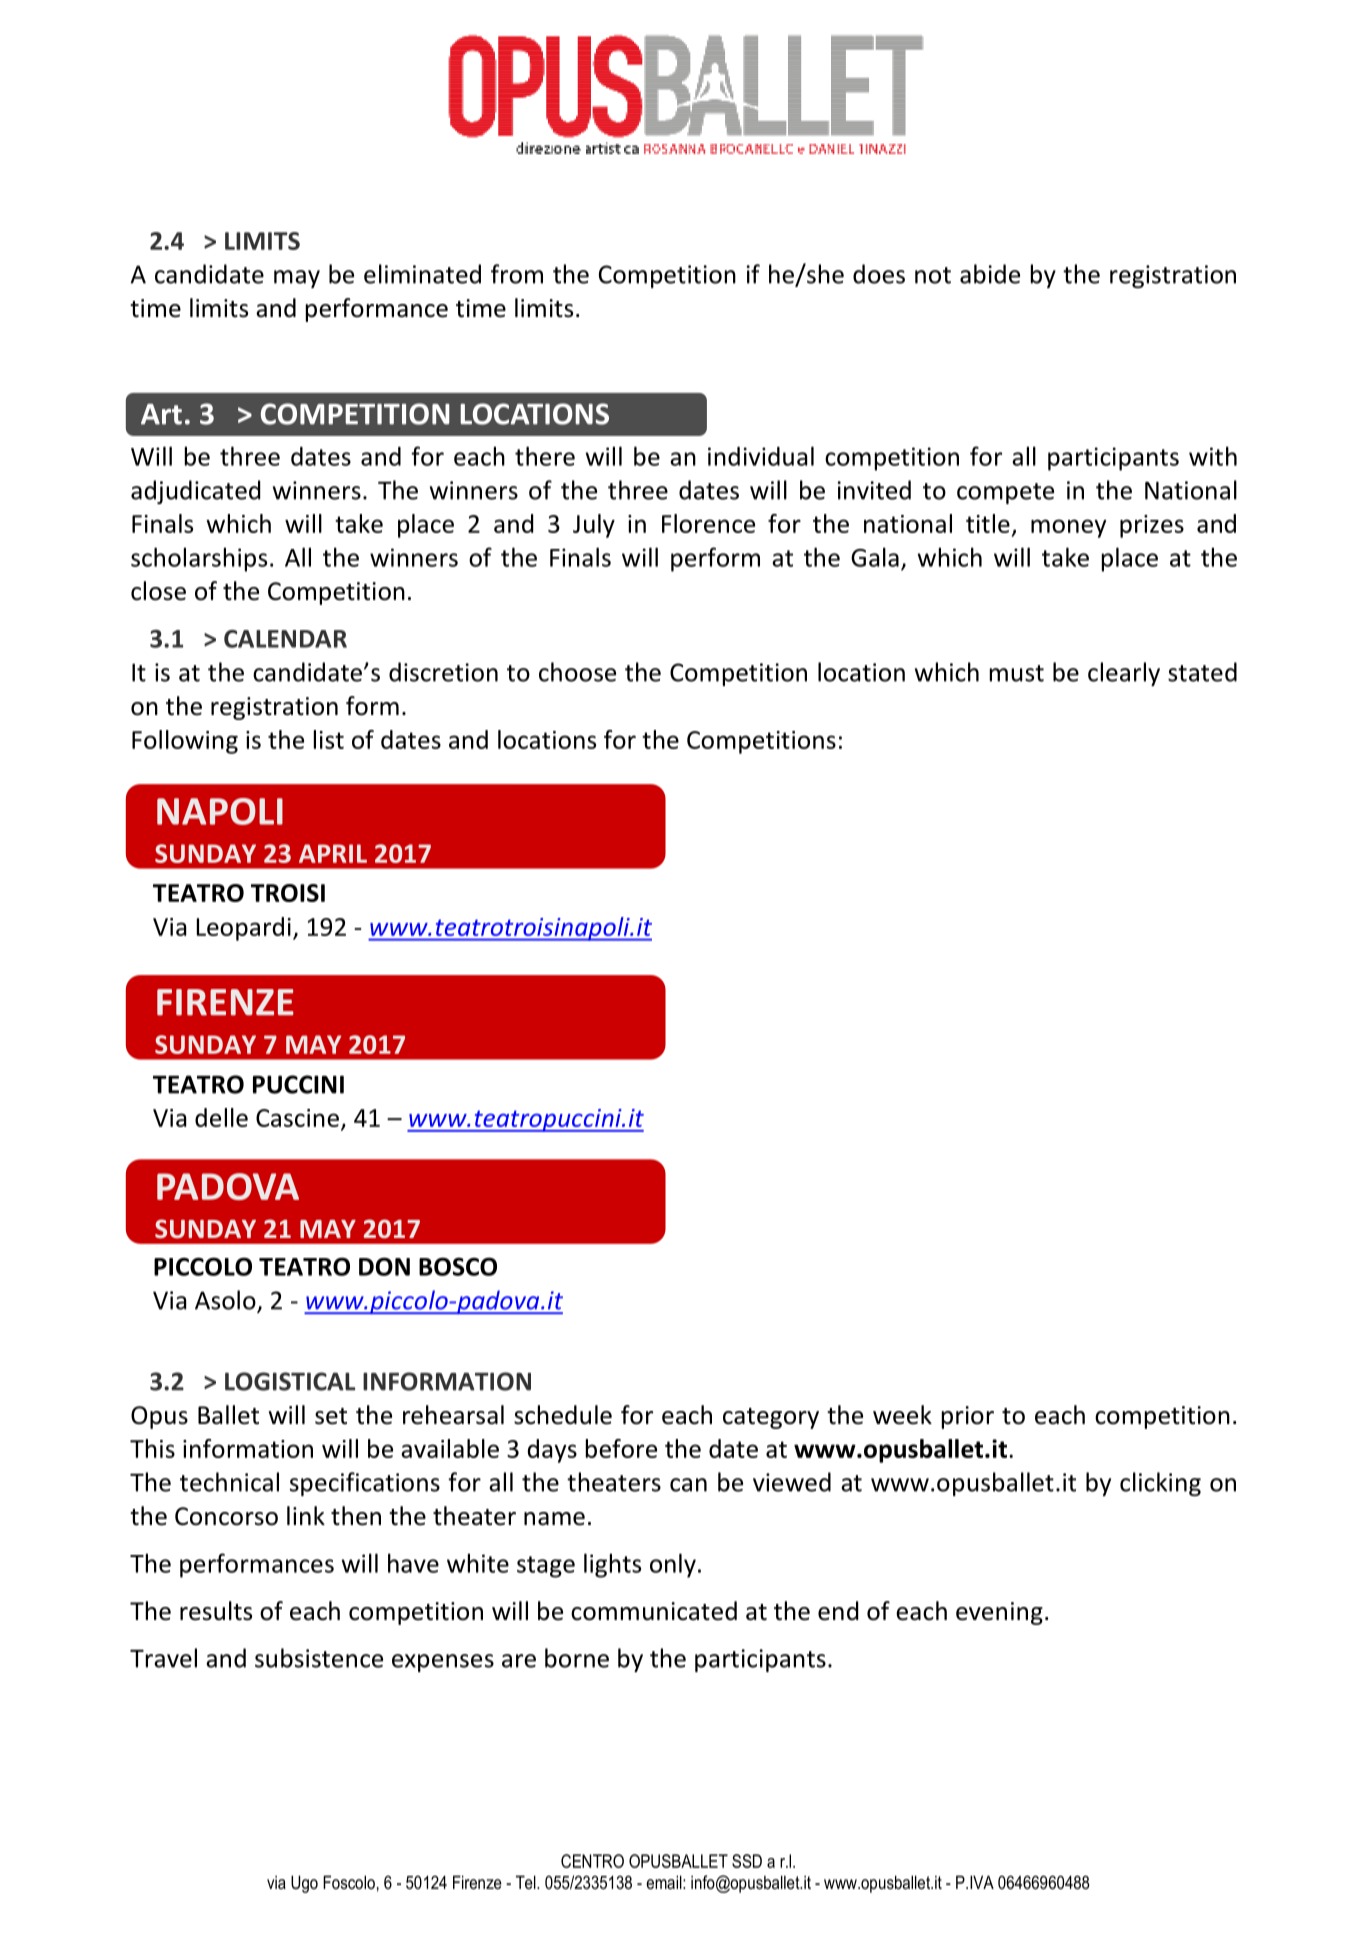  Describe the element at coordinates (990, 274) in the document. I see `abide` at that location.
